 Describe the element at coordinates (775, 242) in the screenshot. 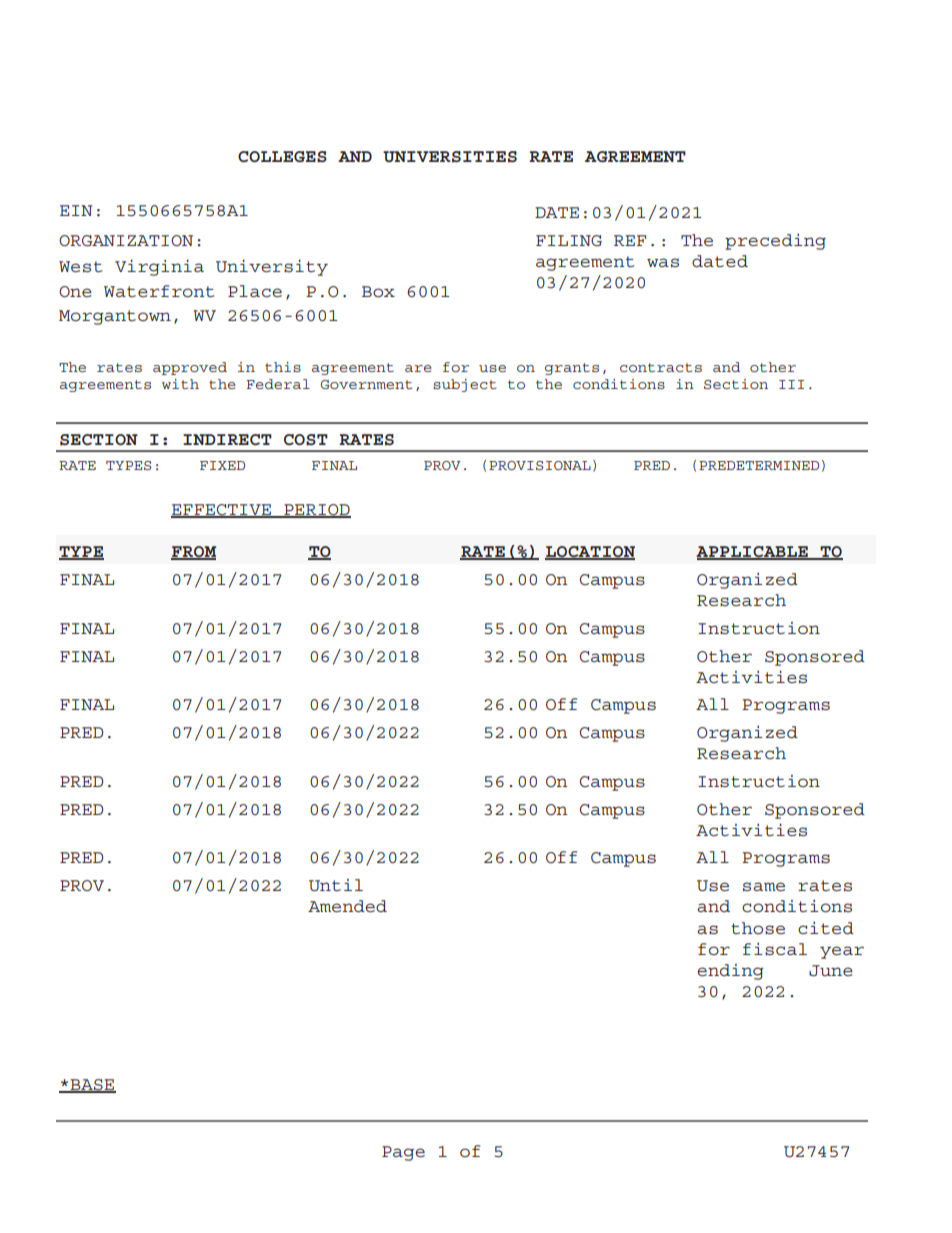

I see `preceding` at that location.
